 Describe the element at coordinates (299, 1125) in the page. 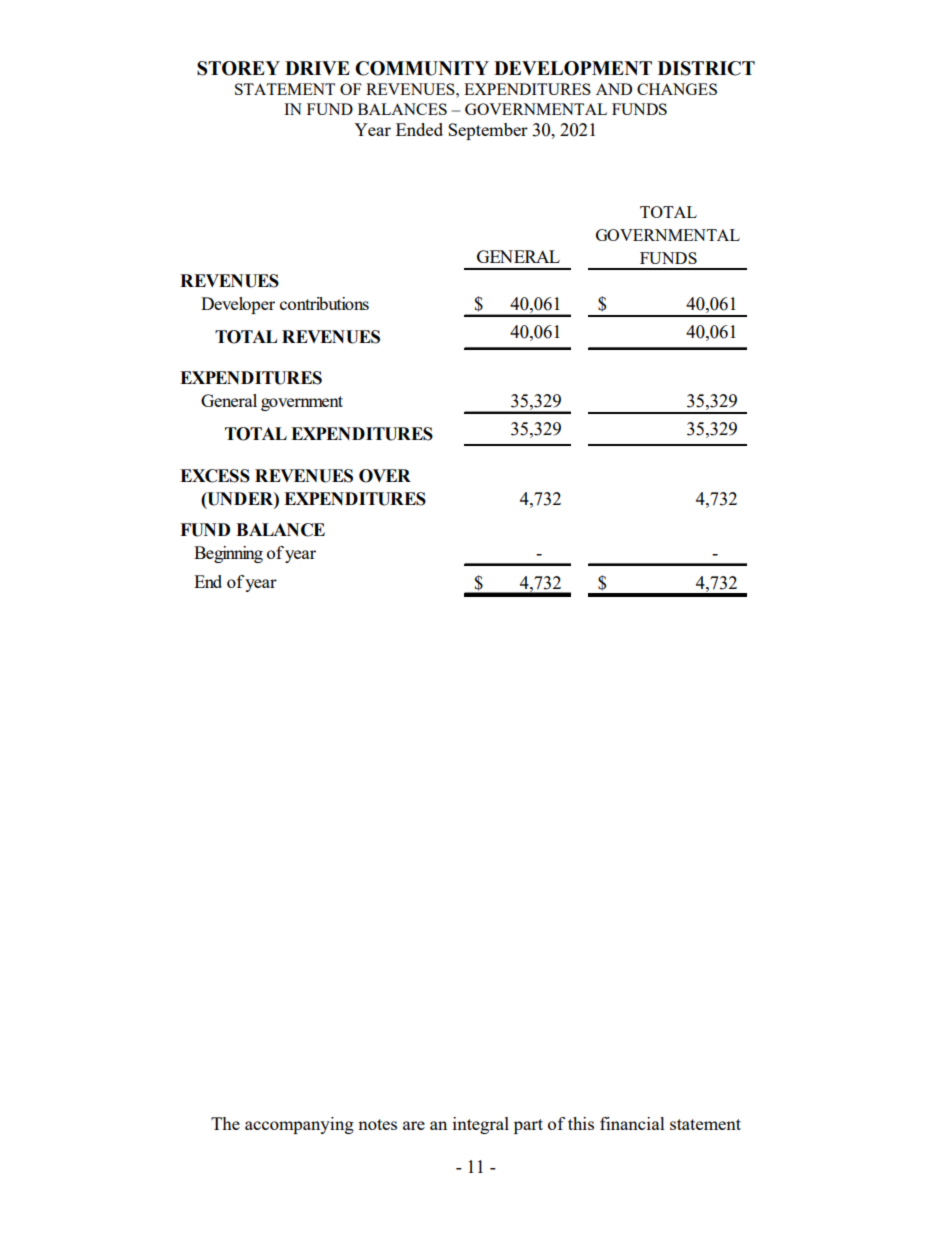

I see `accompanying` at that location.
